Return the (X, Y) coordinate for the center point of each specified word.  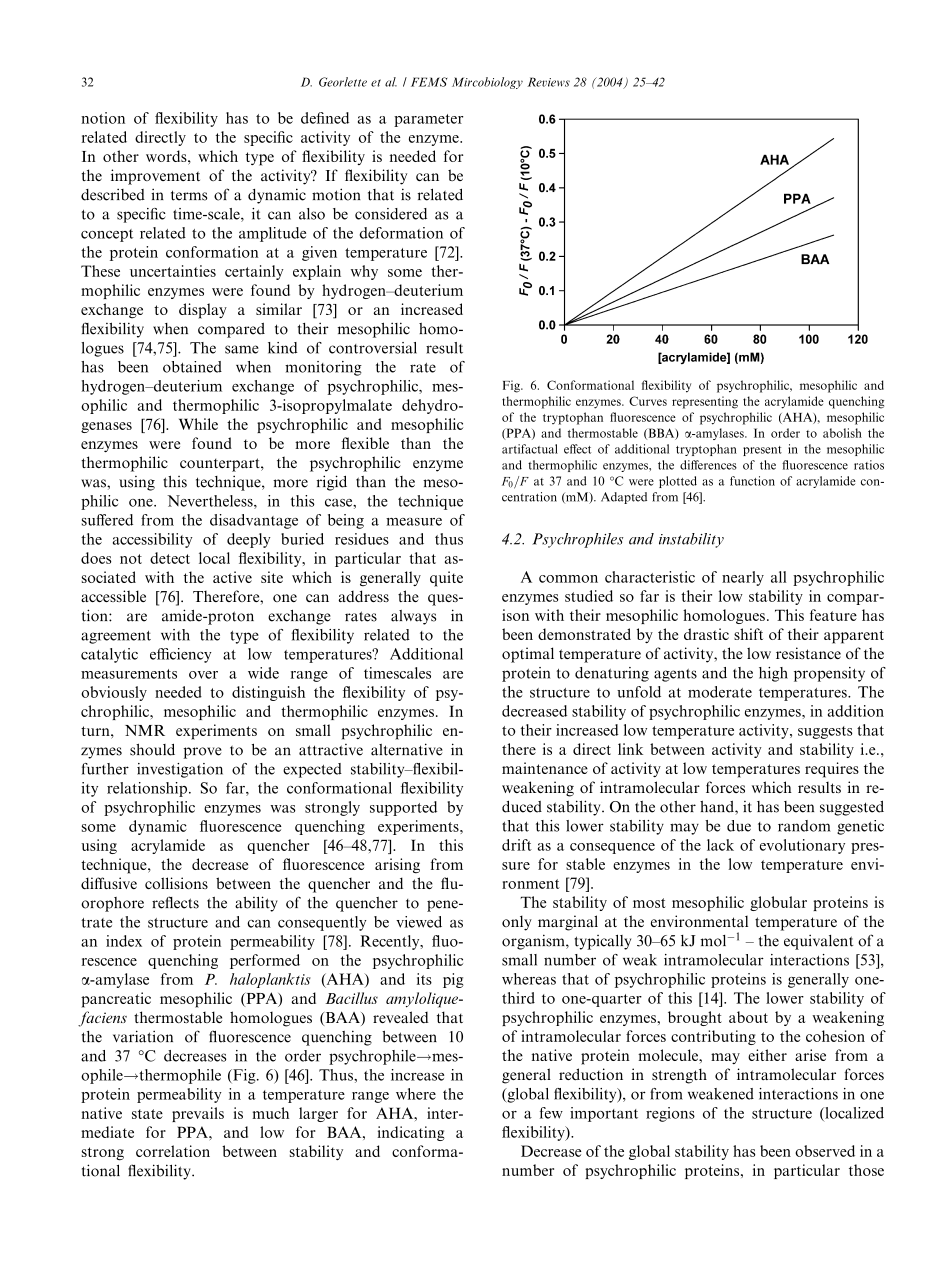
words (167, 156)
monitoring (323, 368)
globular (778, 903)
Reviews (548, 82)
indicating (411, 1133)
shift (748, 634)
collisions (176, 883)
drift (517, 845)
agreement (116, 637)
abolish (842, 433)
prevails (198, 1114)
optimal (528, 655)
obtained (192, 367)
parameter (428, 120)
